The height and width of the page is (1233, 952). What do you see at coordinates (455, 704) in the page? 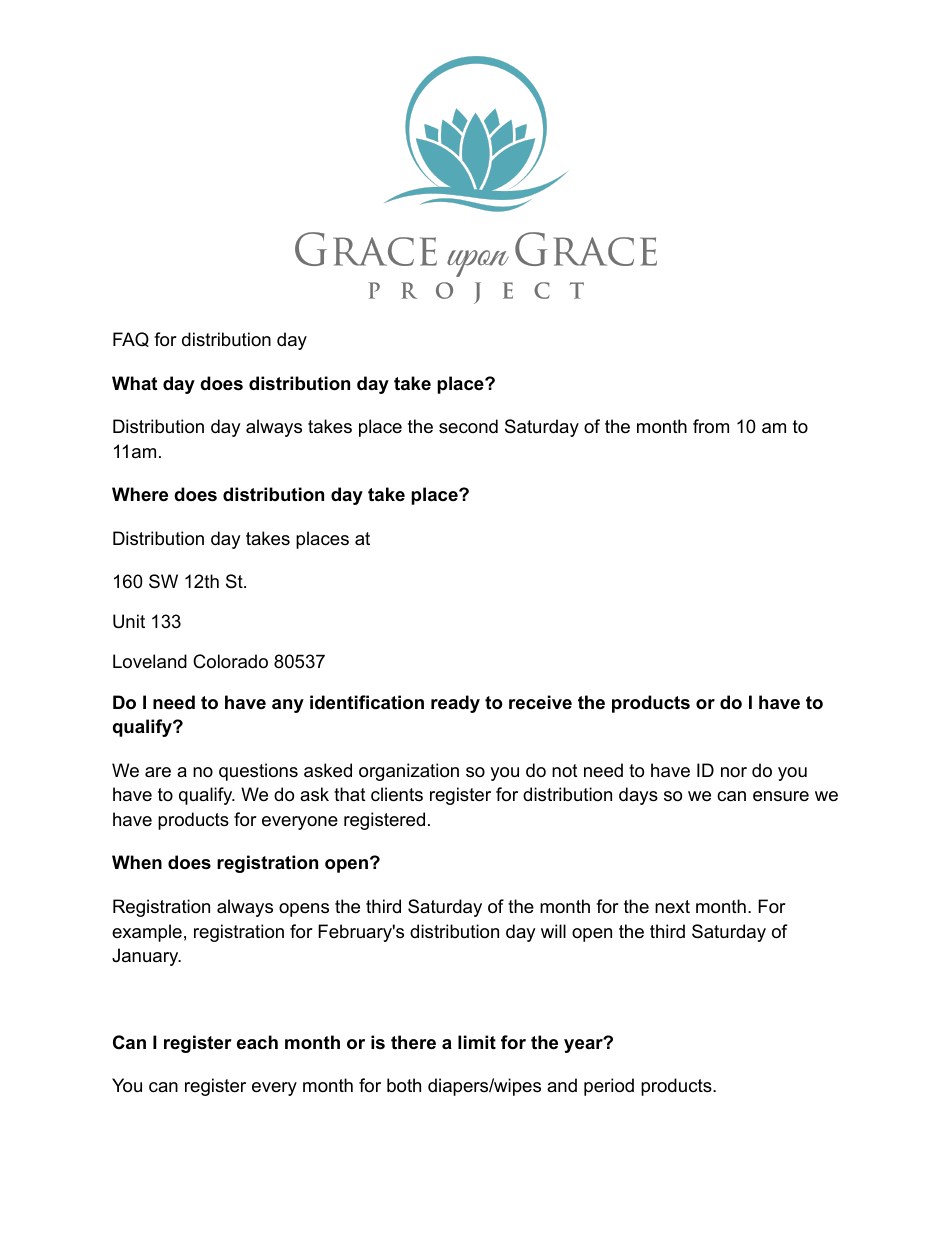
I see `ready` at bounding box center [455, 704].
